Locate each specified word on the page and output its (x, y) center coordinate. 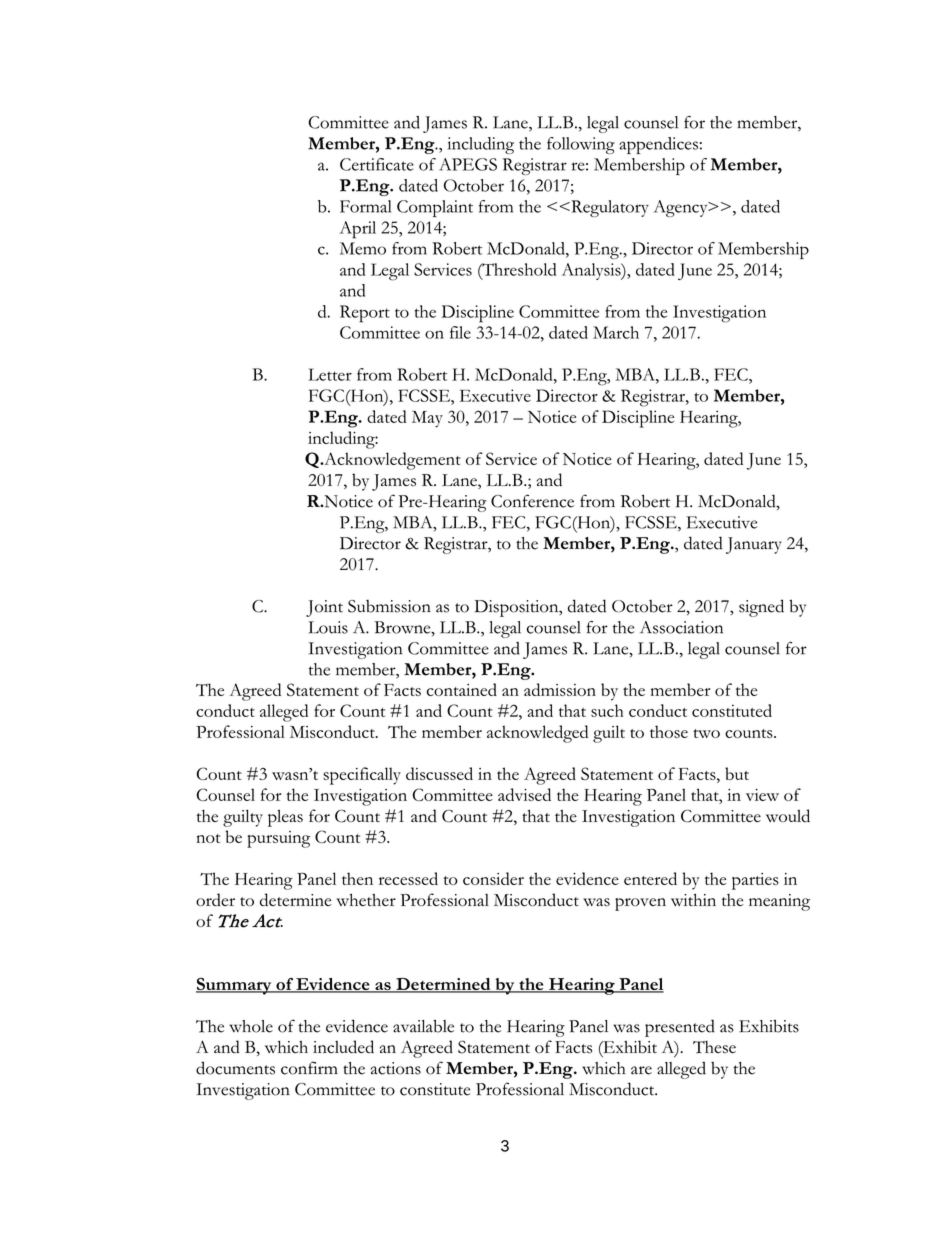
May (427, 419)
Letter (330, 374)
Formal (365, 206)
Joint (324, 608)
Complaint (435, 208)
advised (524, 794)
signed (761, 608)
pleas (285, 818)
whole (251, 1026)
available (423, 1026)
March (616, 332)
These (714, 1047)
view (762, 795)
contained (462, 689)
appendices (658, 145)
